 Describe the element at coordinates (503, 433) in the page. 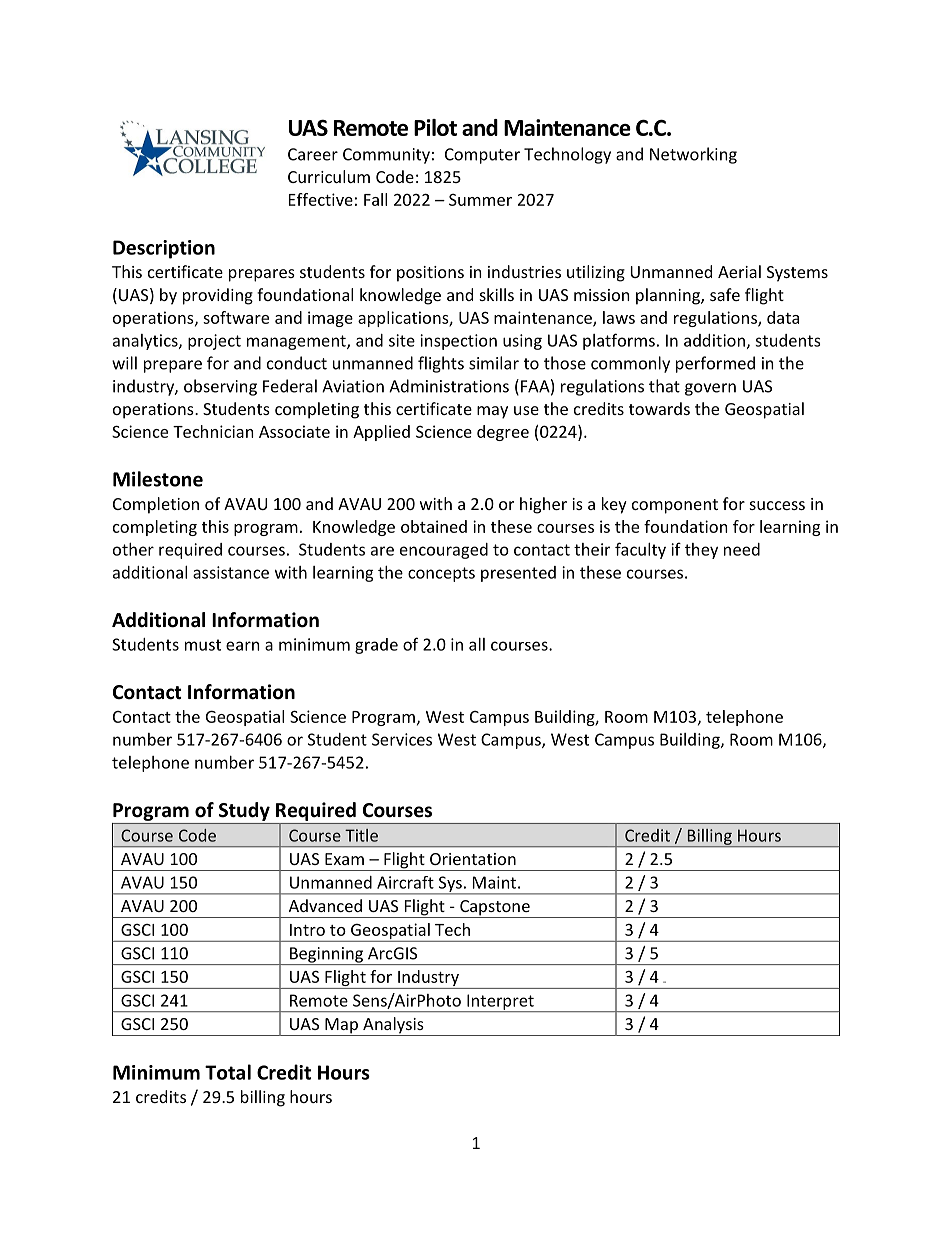

I see `degree` at that location.
